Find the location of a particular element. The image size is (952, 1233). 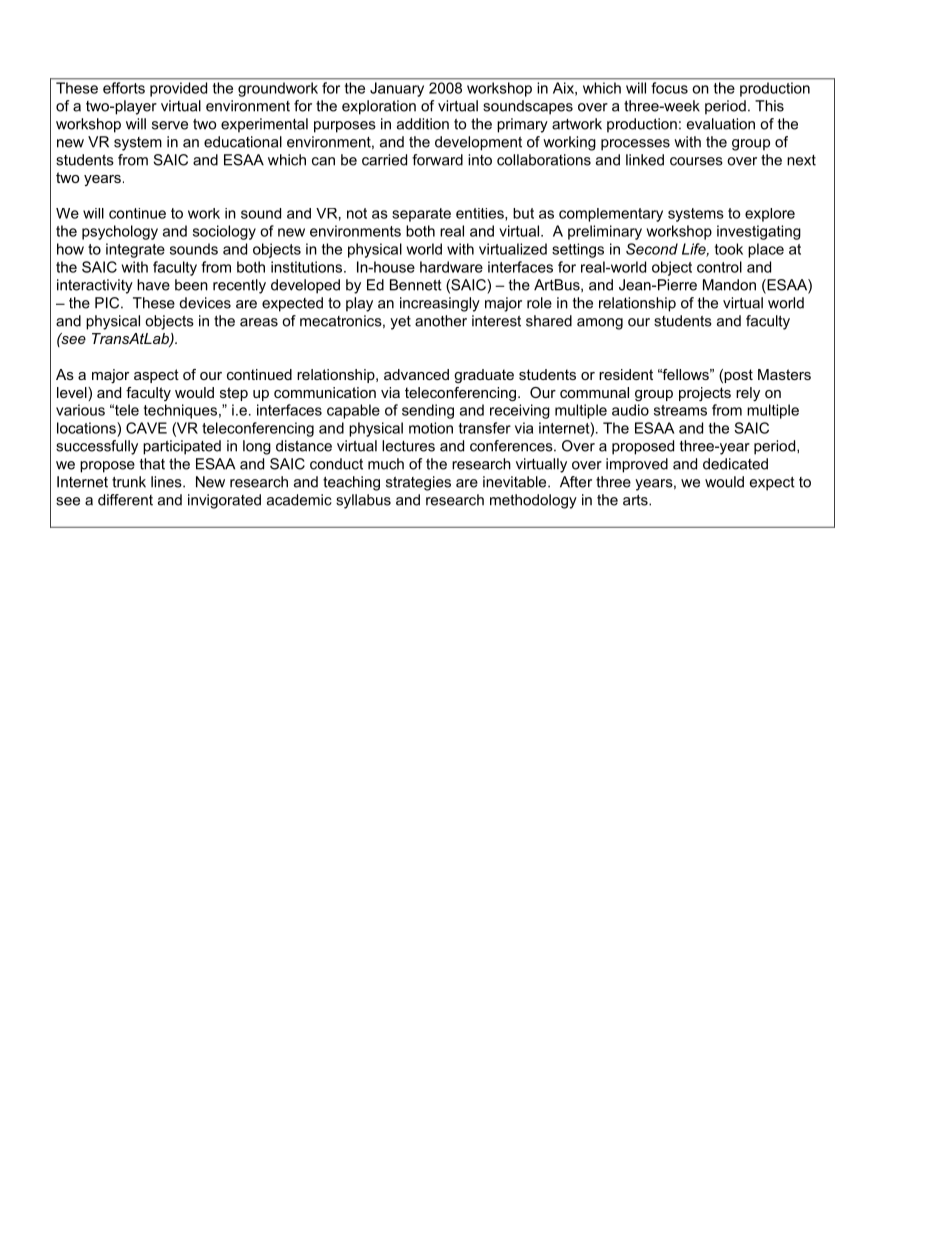

exploration is located at coordinates (379, 107).
